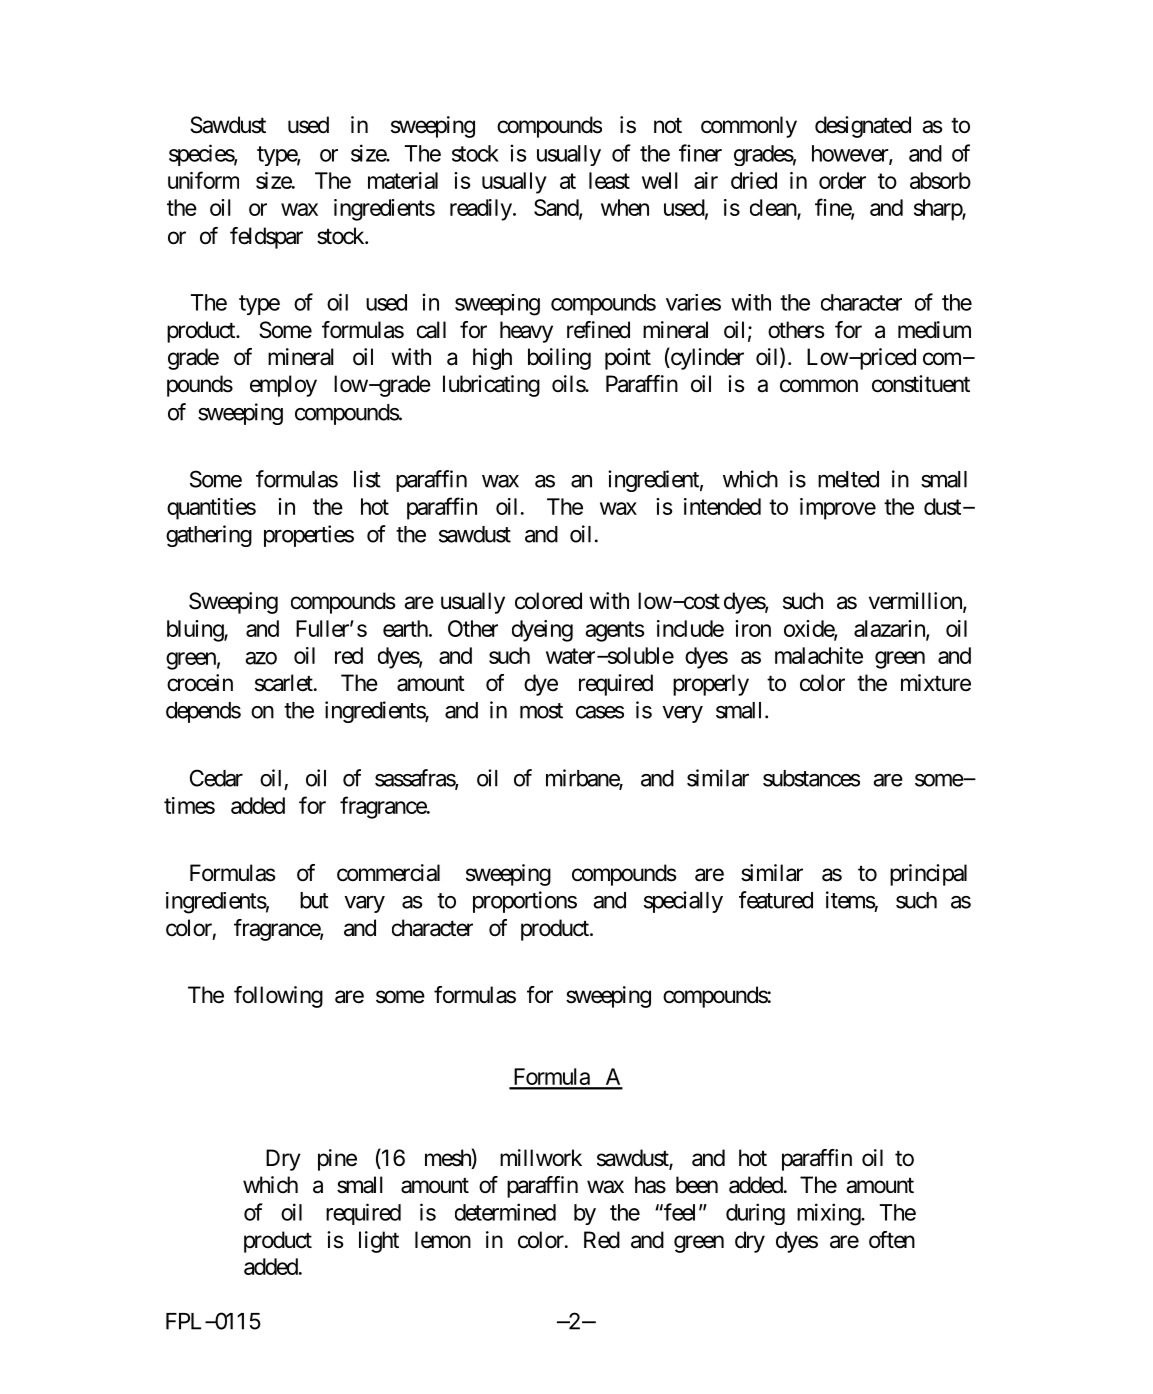 The image size is (1153, 1394). Describe the element at coordinates (753, 628) in the screenshot. I see `iron` at that location.
